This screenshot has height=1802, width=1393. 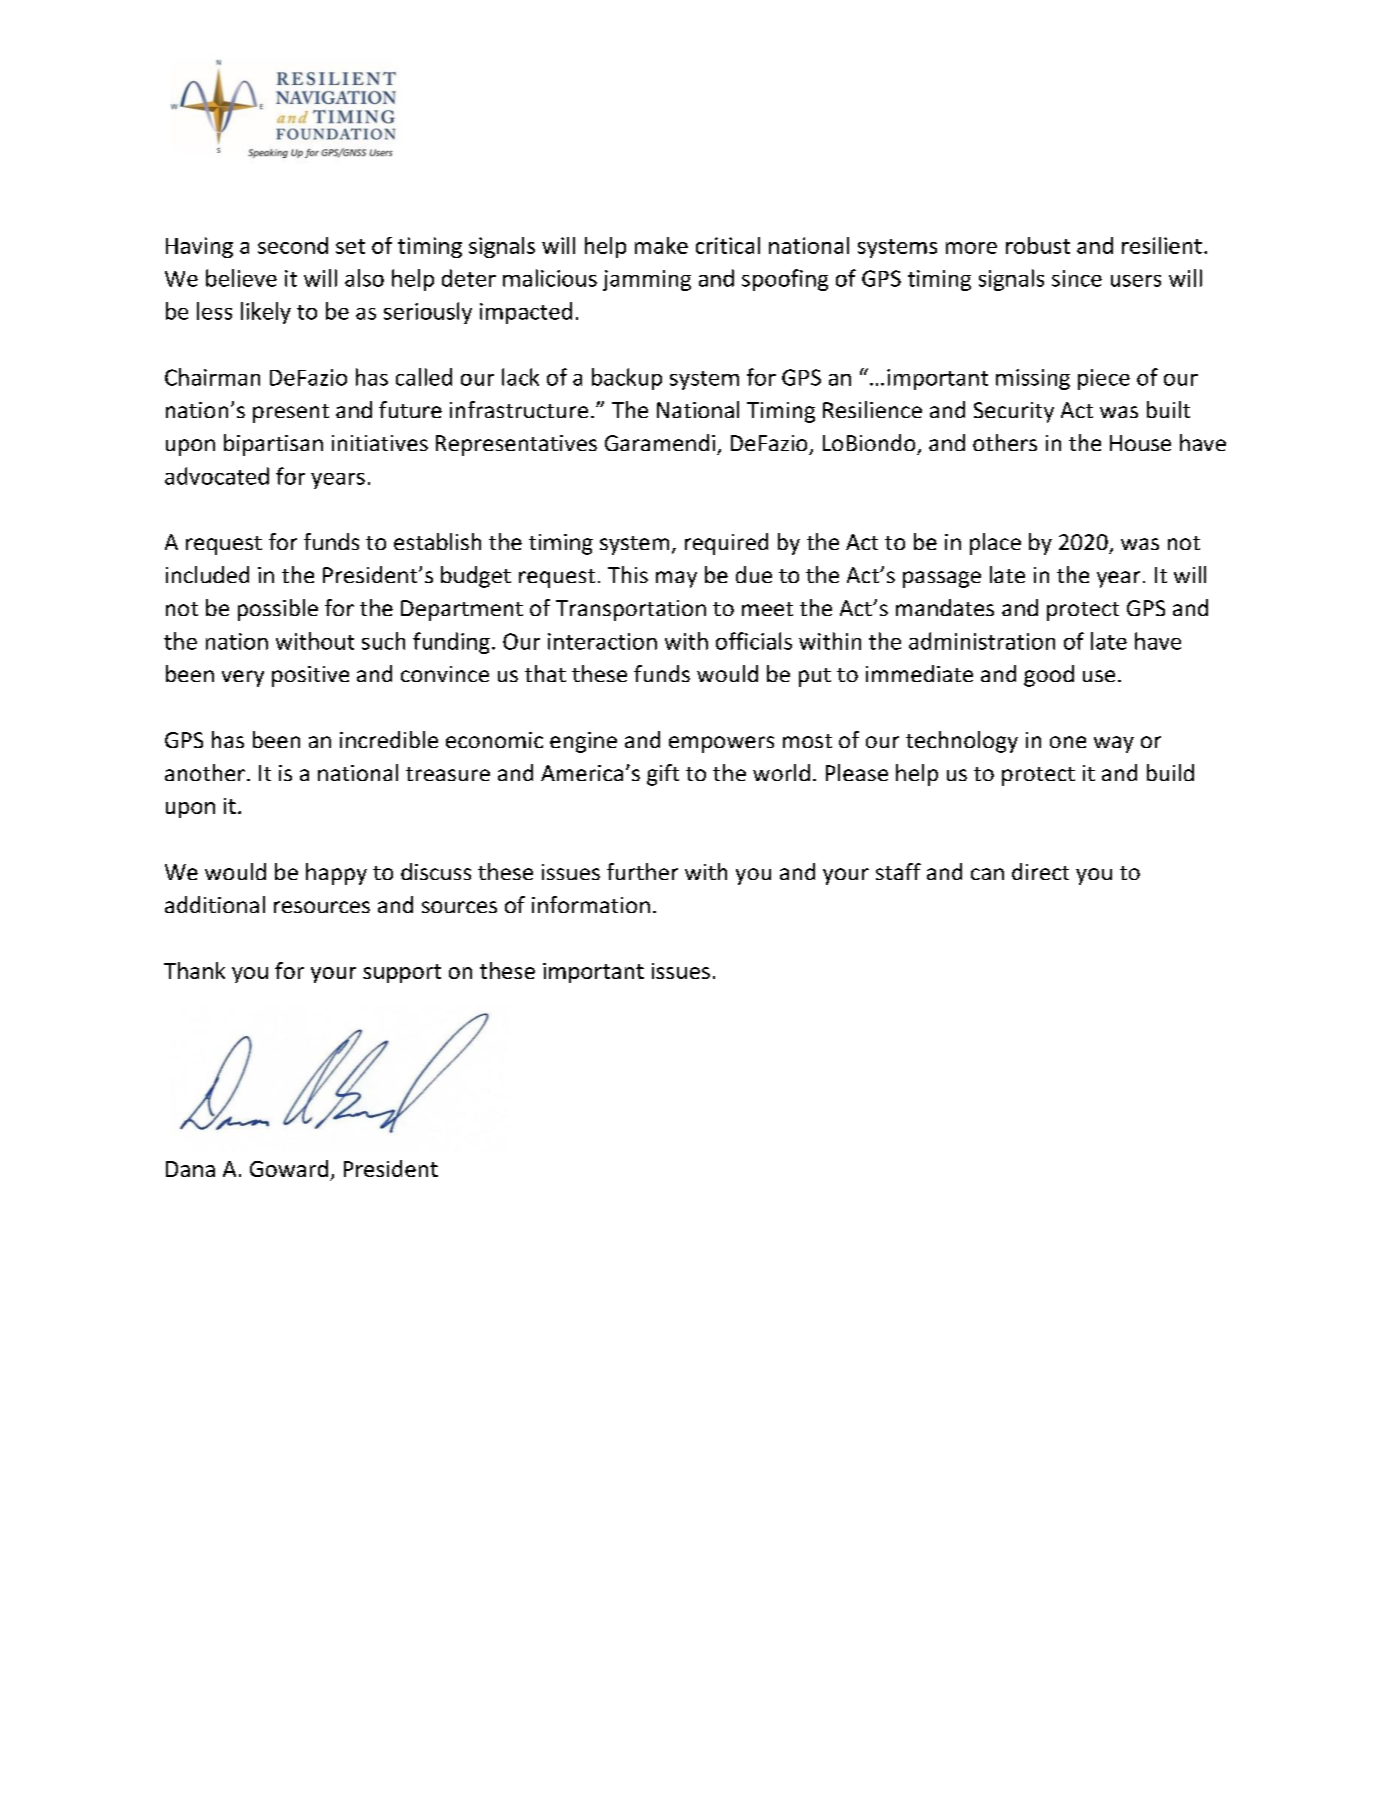 I want to click on direct, so click(x=1040, y=871).
